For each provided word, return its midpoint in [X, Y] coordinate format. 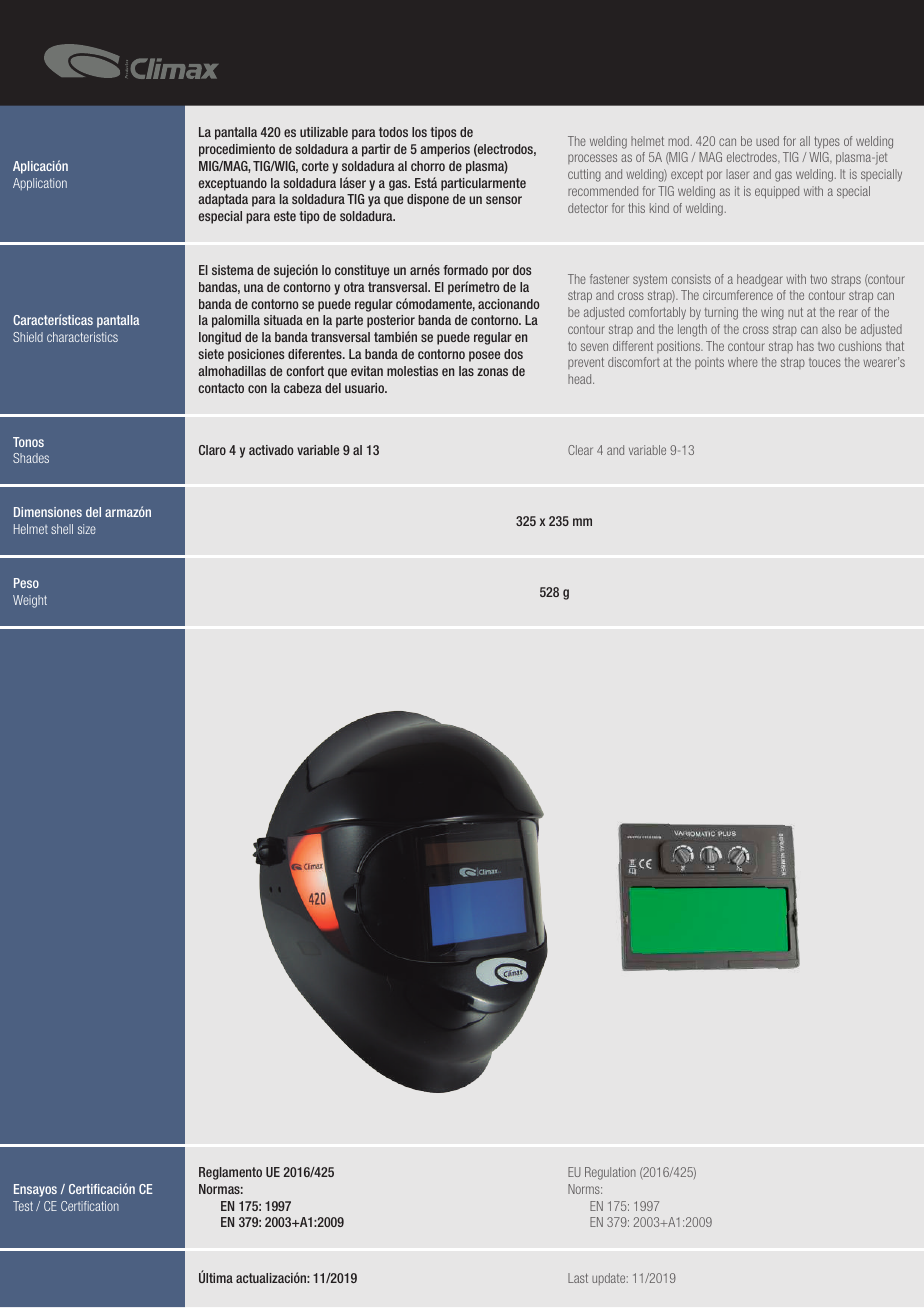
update [610, 1279]
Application [40, 184]
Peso [26, 583]
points [709, 363]
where [743, 362]
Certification [90, 1206]
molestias [412, 371]
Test [23, 1206]
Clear [580, 450]
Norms [585, 1189]
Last [578, 1278]
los [419, 132]
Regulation [610, 1173]
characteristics [82, 337]
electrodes [753, 158]
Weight [30, 601]
